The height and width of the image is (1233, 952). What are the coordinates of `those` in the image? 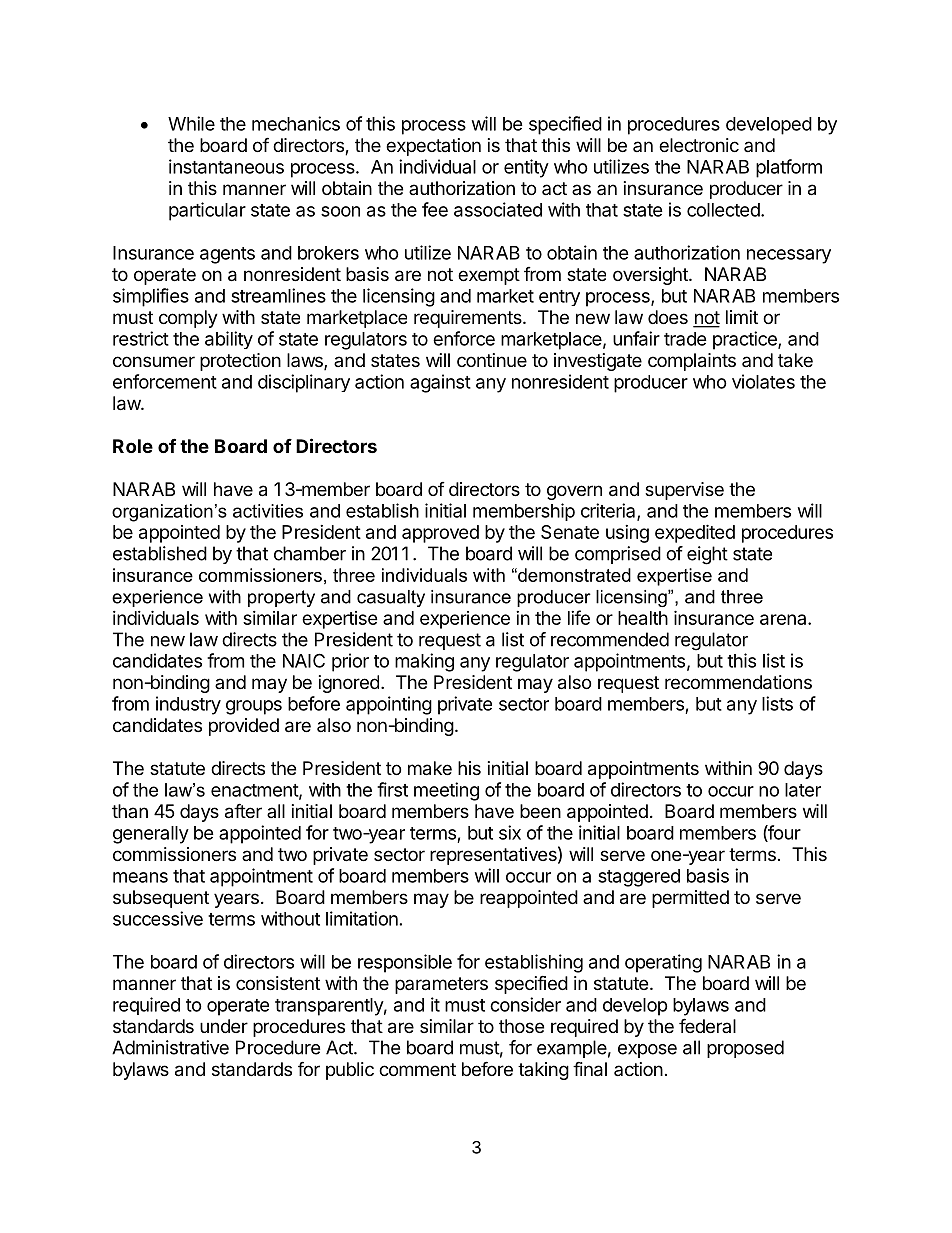 It's located at (521, 1026).
